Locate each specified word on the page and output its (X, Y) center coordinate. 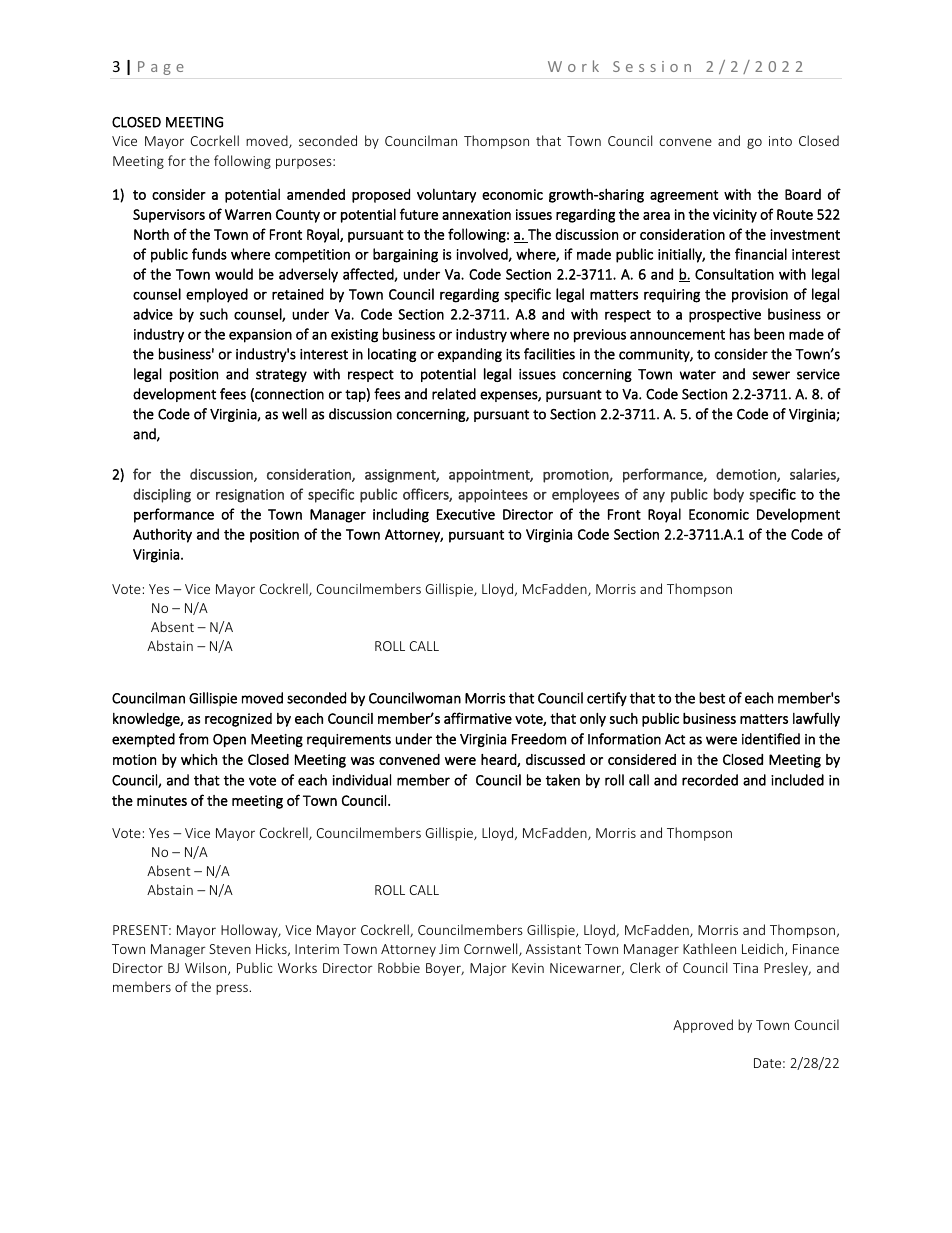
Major (488, 969)
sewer (771, 375)
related (454, 394)
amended (316, 194)
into (780, 141)
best (712, 698)
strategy (281, 376)
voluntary (446, 195)
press (233, 989)
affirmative (478, 718)
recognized (238, 720)
